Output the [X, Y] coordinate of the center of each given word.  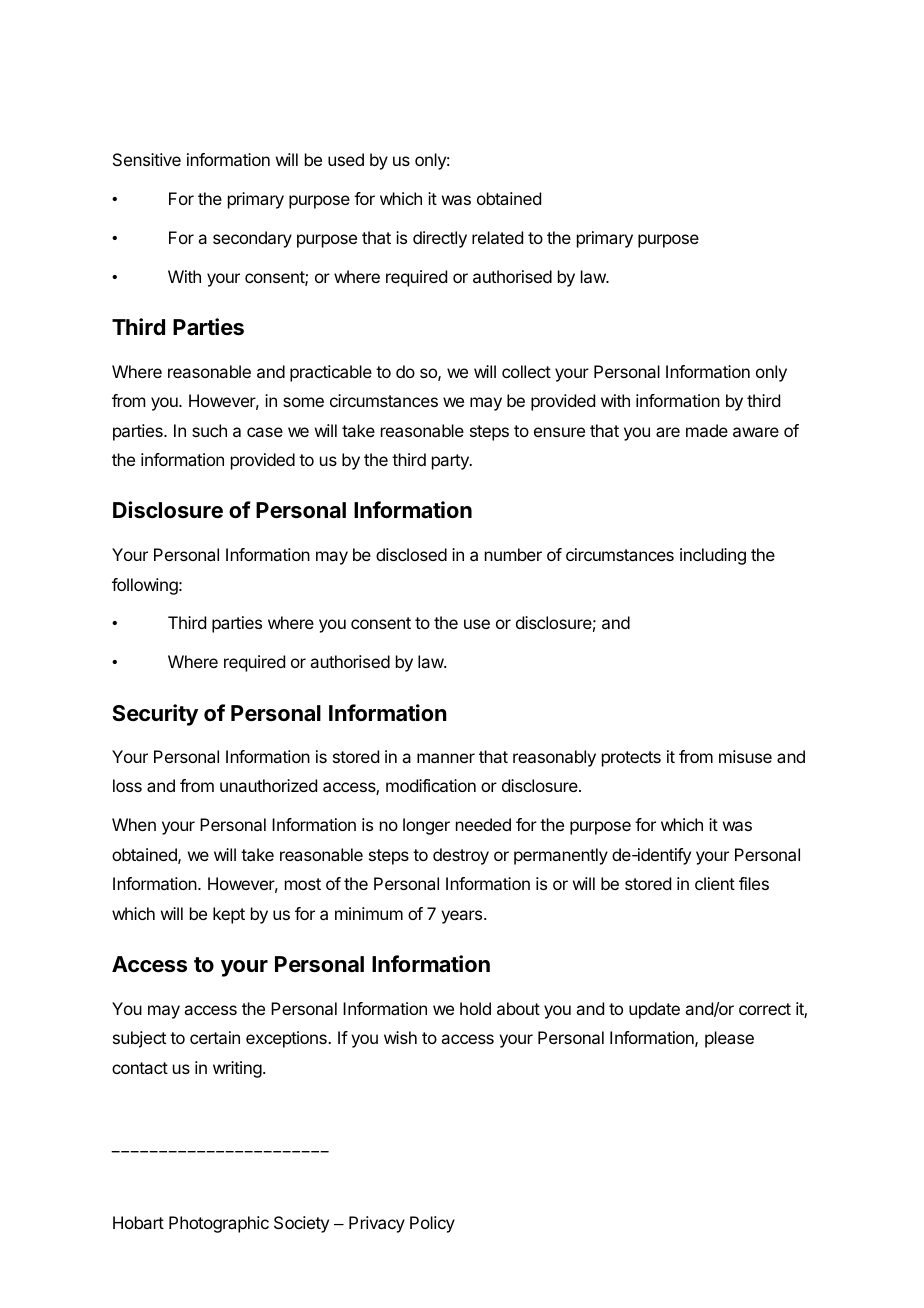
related [497, 237]
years [463, 917]
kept [229, 915]
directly [440, 239]
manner [446, 758]
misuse [745, 756]
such [209, 430]
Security [155, 715]
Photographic [219, 1224]
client [715, 883]
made [707, 430]
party [451, 462]
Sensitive [147, 159]
